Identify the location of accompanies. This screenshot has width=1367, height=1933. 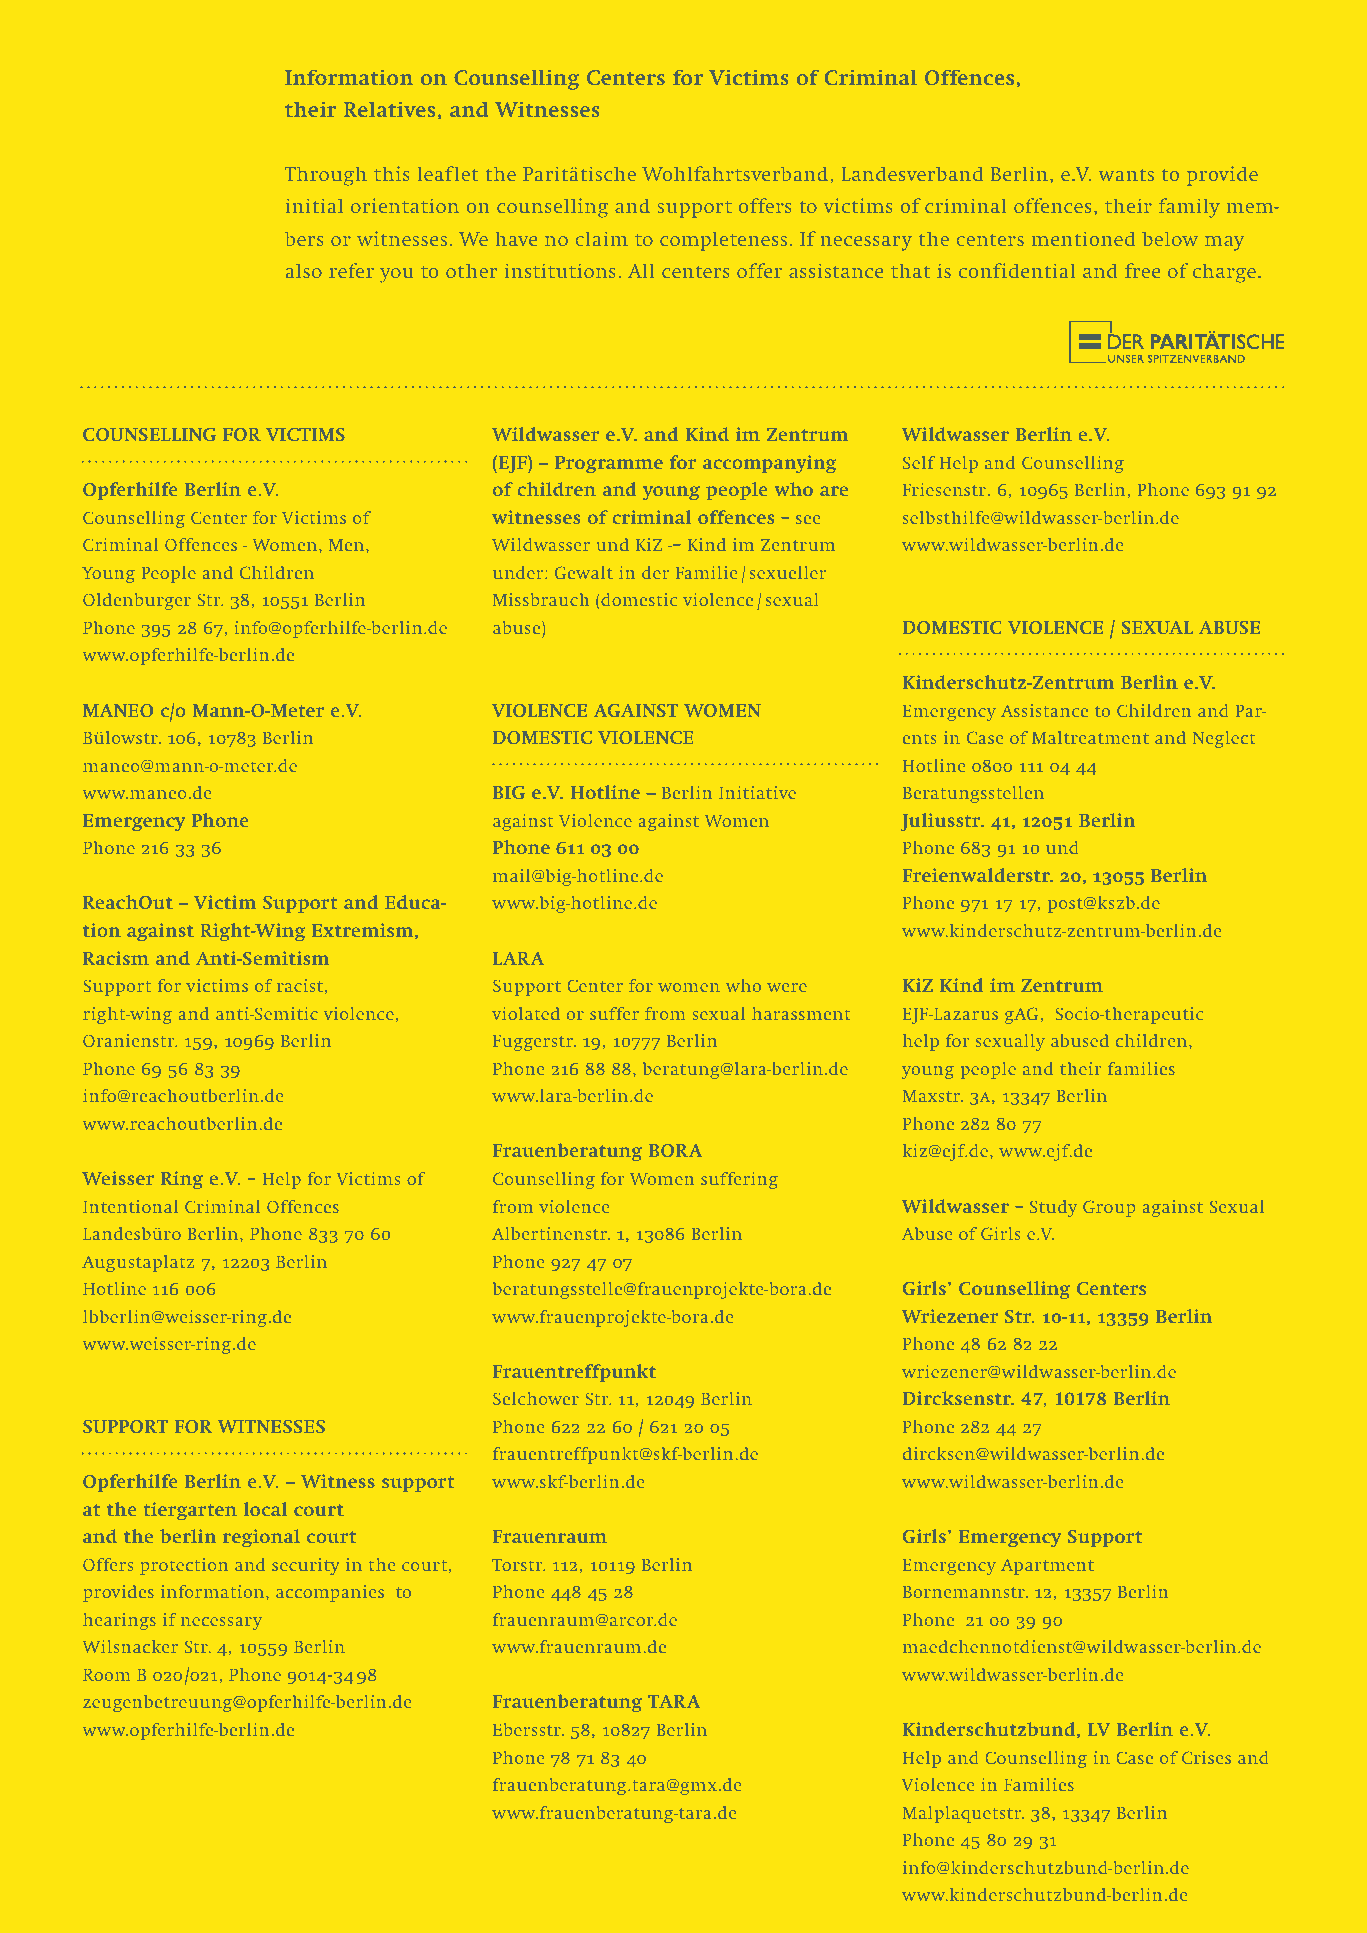
(330, 1593).
